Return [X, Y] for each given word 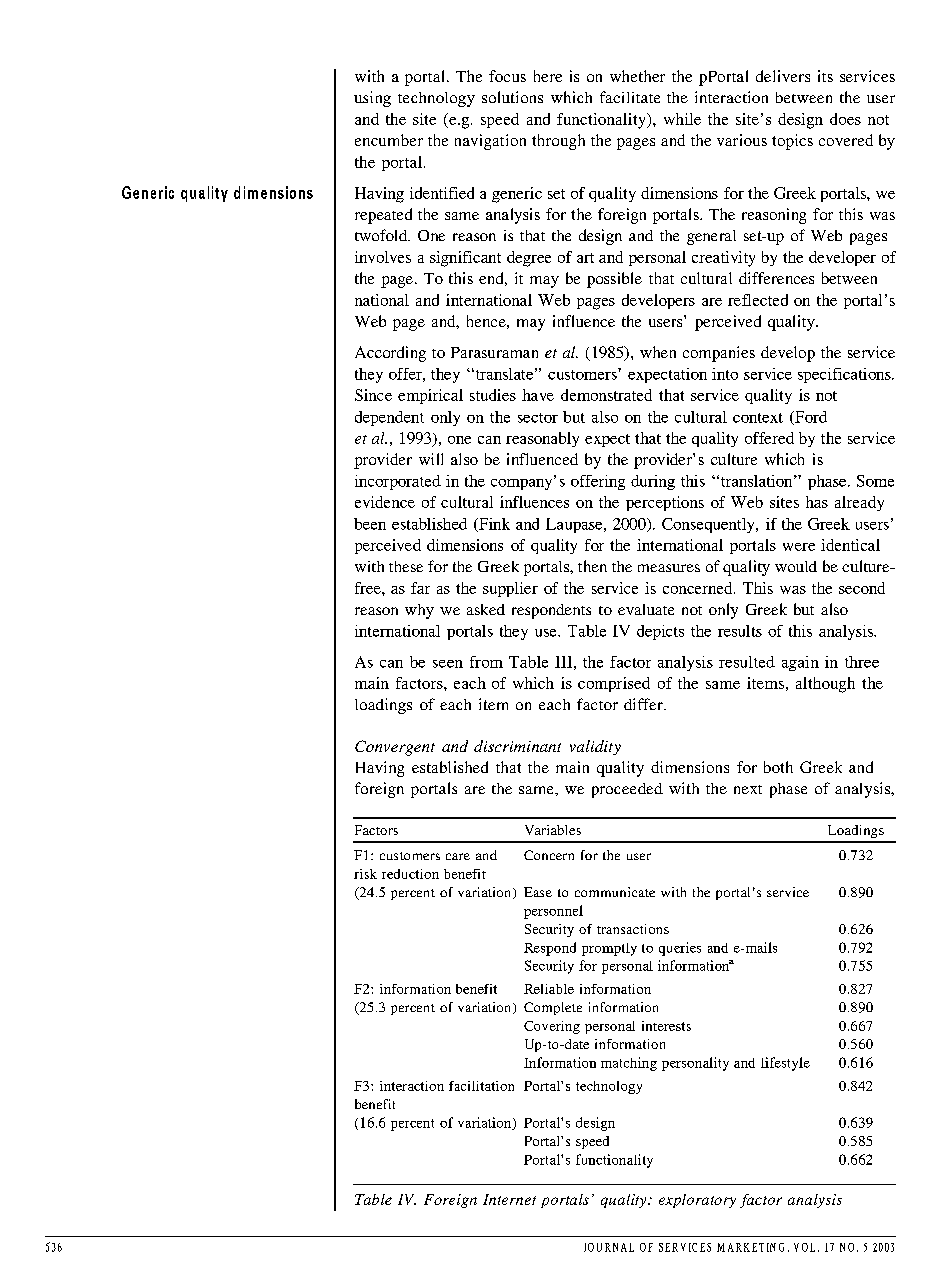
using [372, 99]
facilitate [630, 97]
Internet [509, 1199]
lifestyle [785, 1064]
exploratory [697, 1201]
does [845, 119]
